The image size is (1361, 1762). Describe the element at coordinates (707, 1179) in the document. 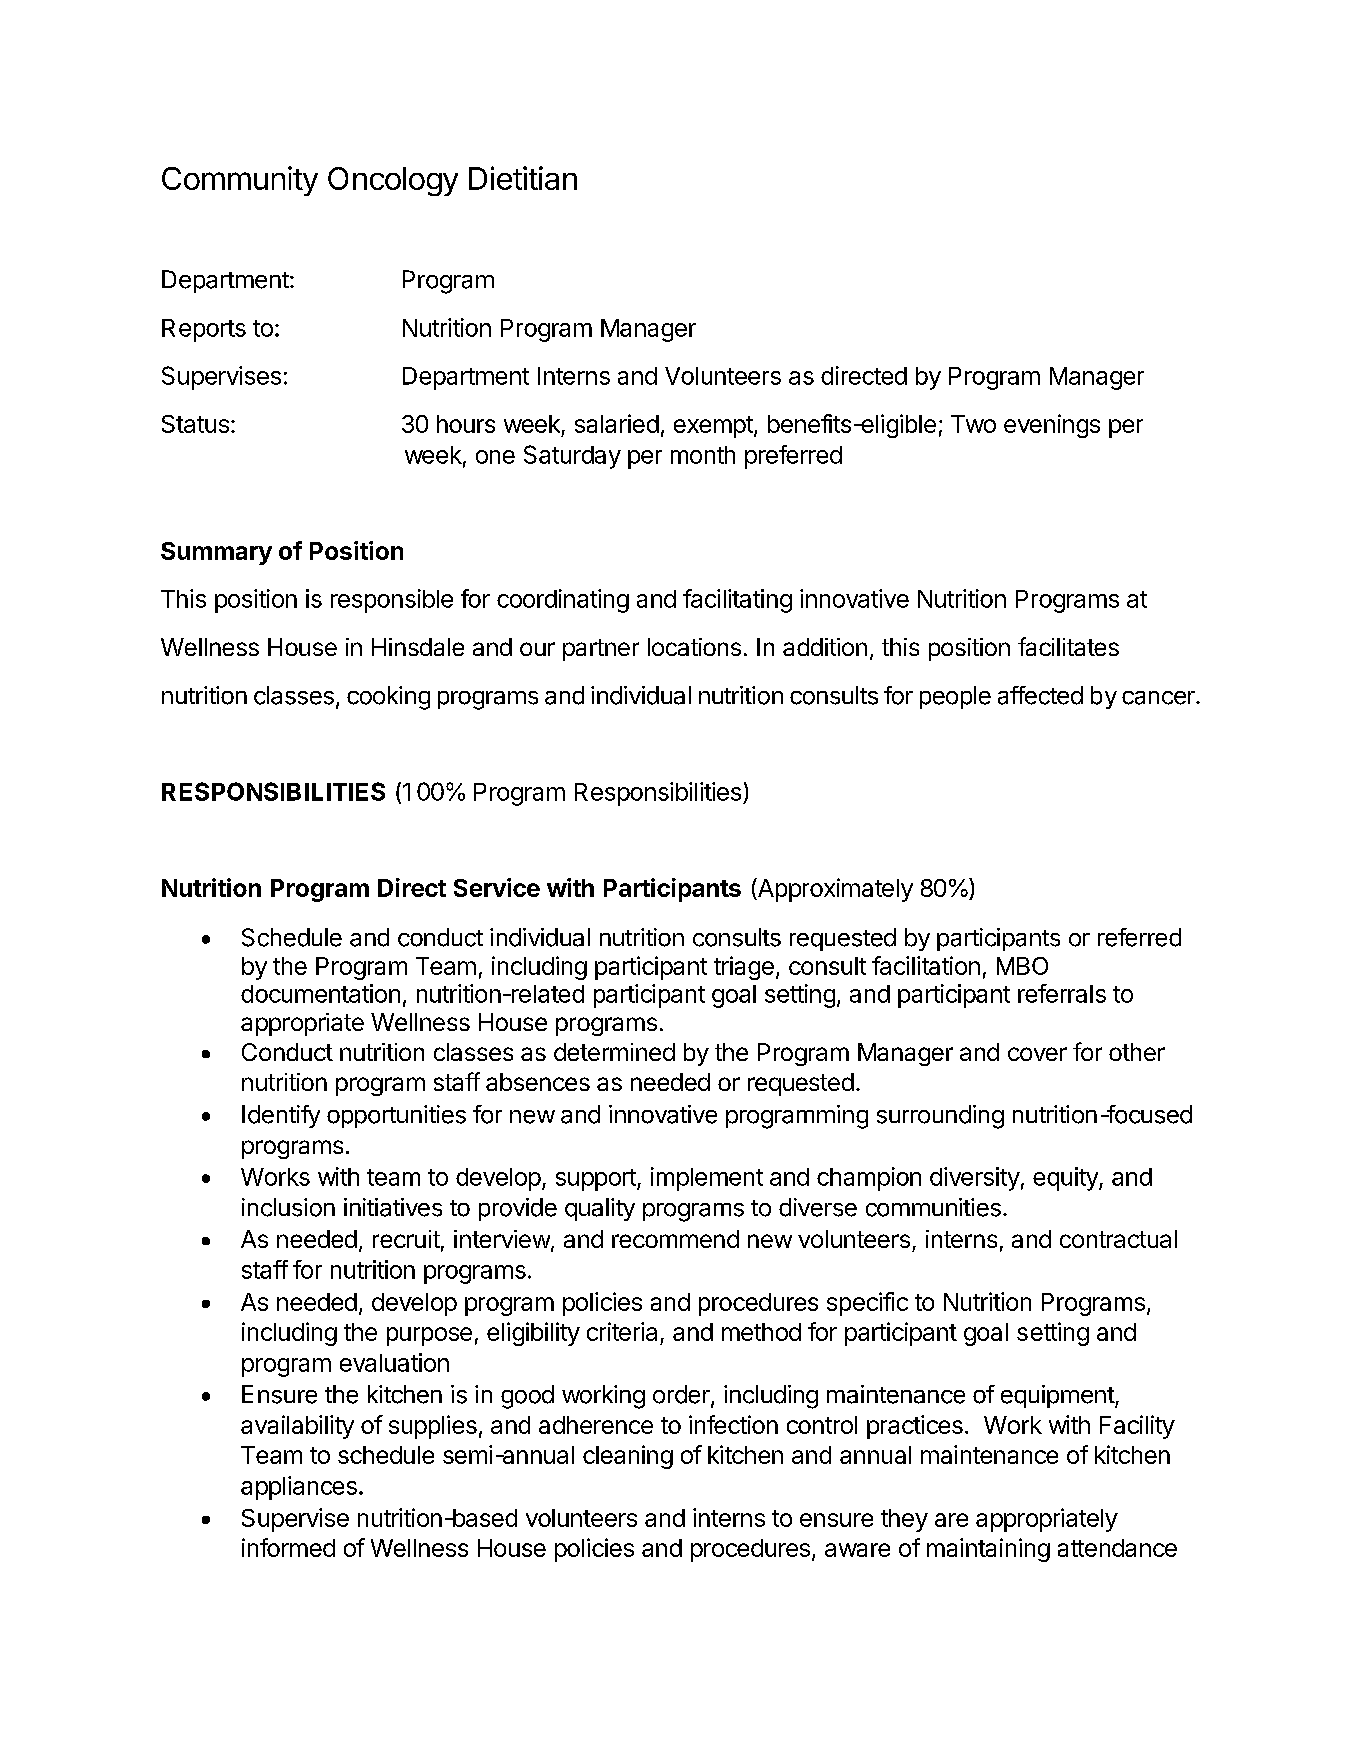

I see `implement` at that location.
